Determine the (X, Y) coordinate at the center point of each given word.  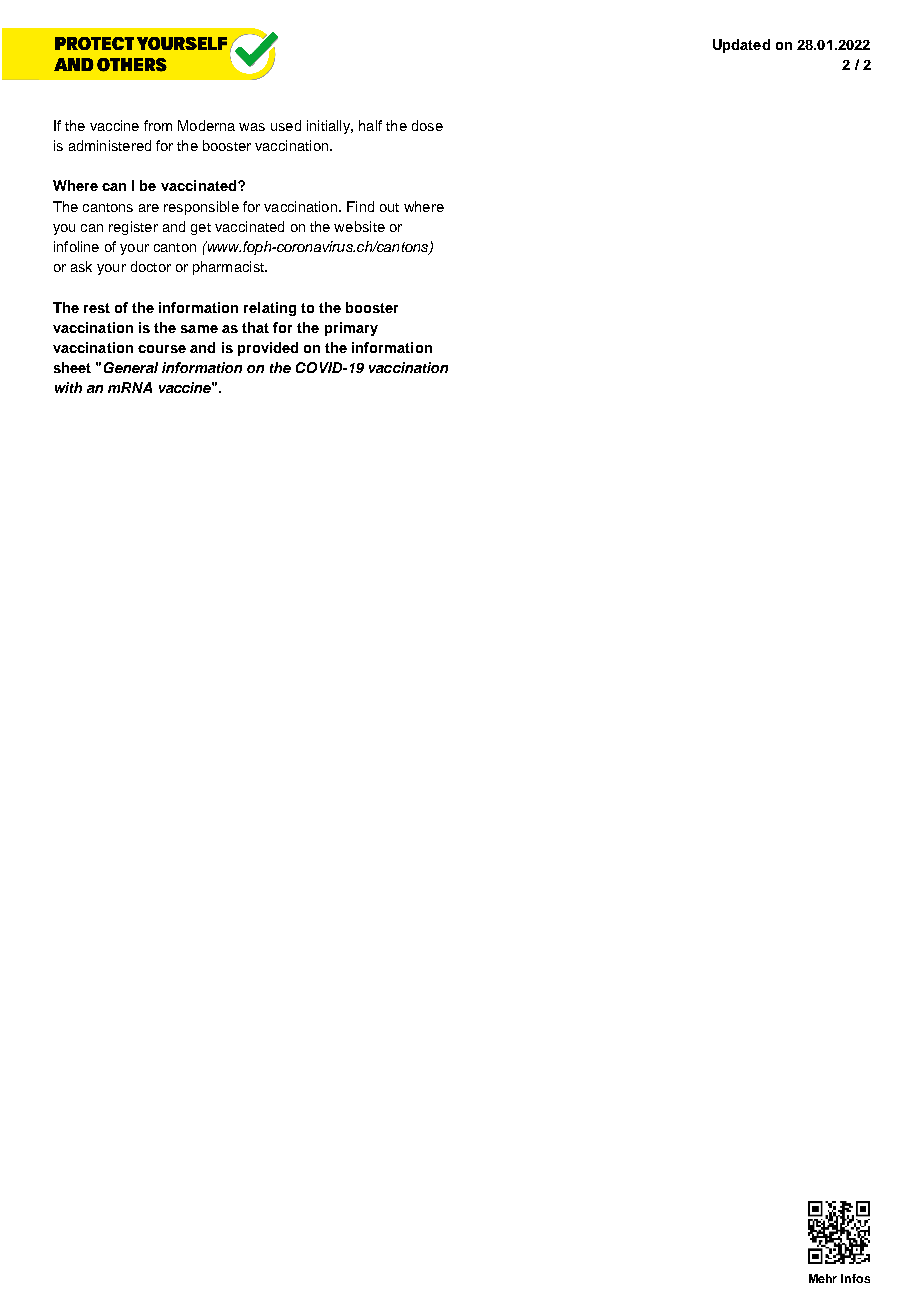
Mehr (823, 1278)
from (158, 125)
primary (351, 329)
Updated (741, 46)
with (68, 387)
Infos (855, 1278)
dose (427, 125)
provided (268, 349)
